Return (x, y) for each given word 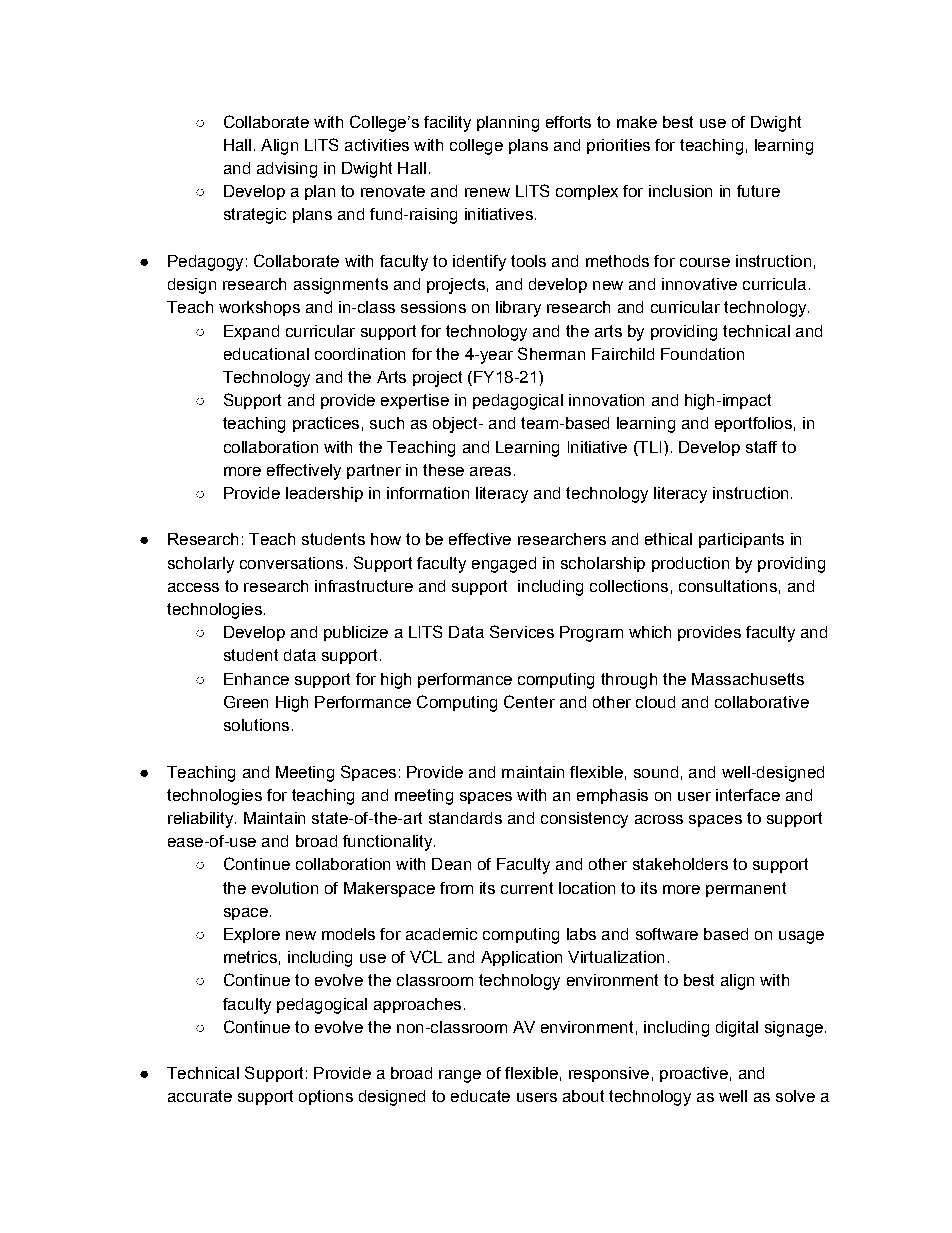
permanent (746, 889)
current (527, 888)
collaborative (762, 702)
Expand (251, 332)
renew (487, 192)
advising (287, 170)
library (518, 309)
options (326, 1097)
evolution (285, 888)
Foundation (702, 354)
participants (741, 540)
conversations (291, 563)
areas (490, 471)
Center (529, 701)
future (758, 191)
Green (246, 702)
